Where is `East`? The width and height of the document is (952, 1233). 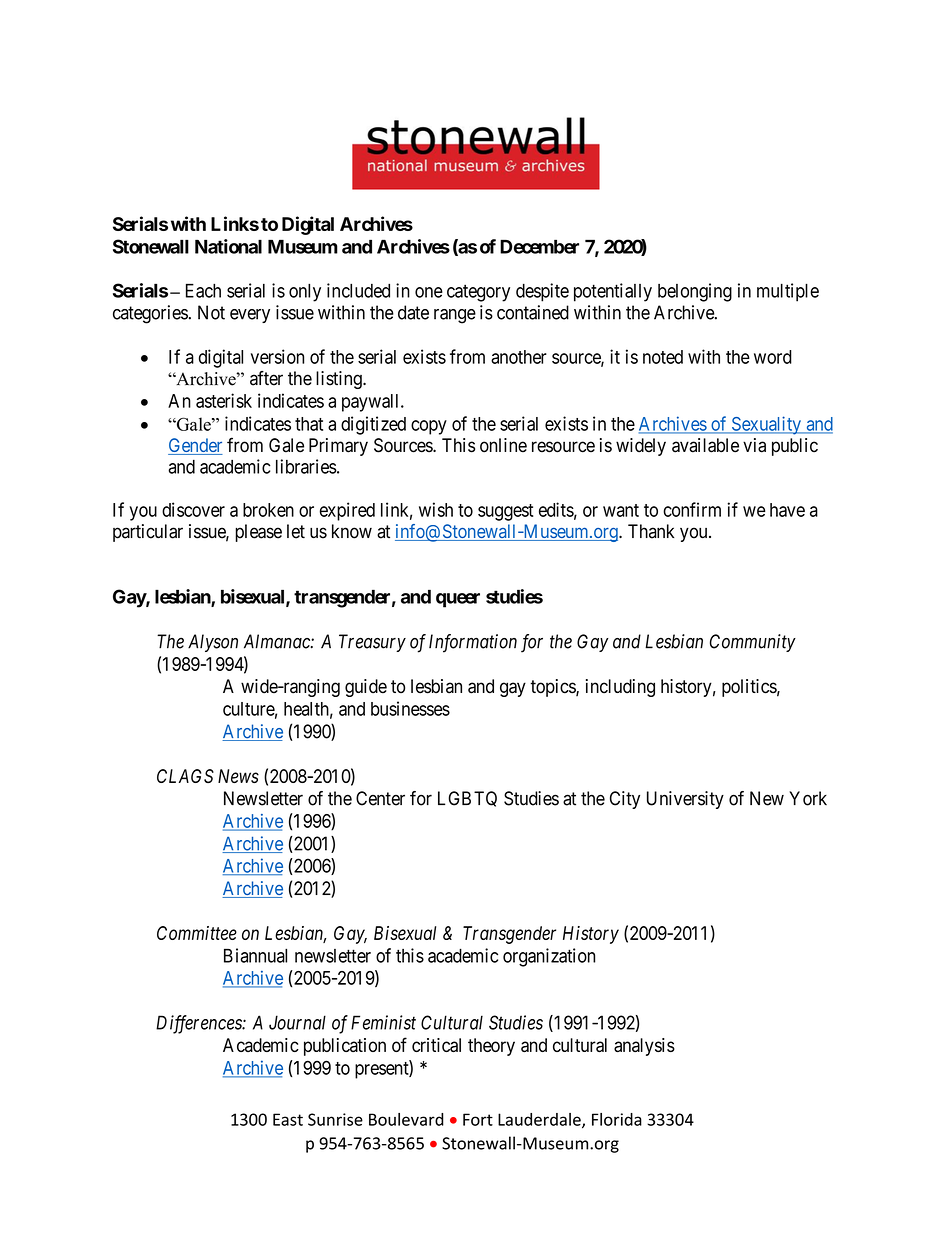
East is located at coordinates (288, 1119).
